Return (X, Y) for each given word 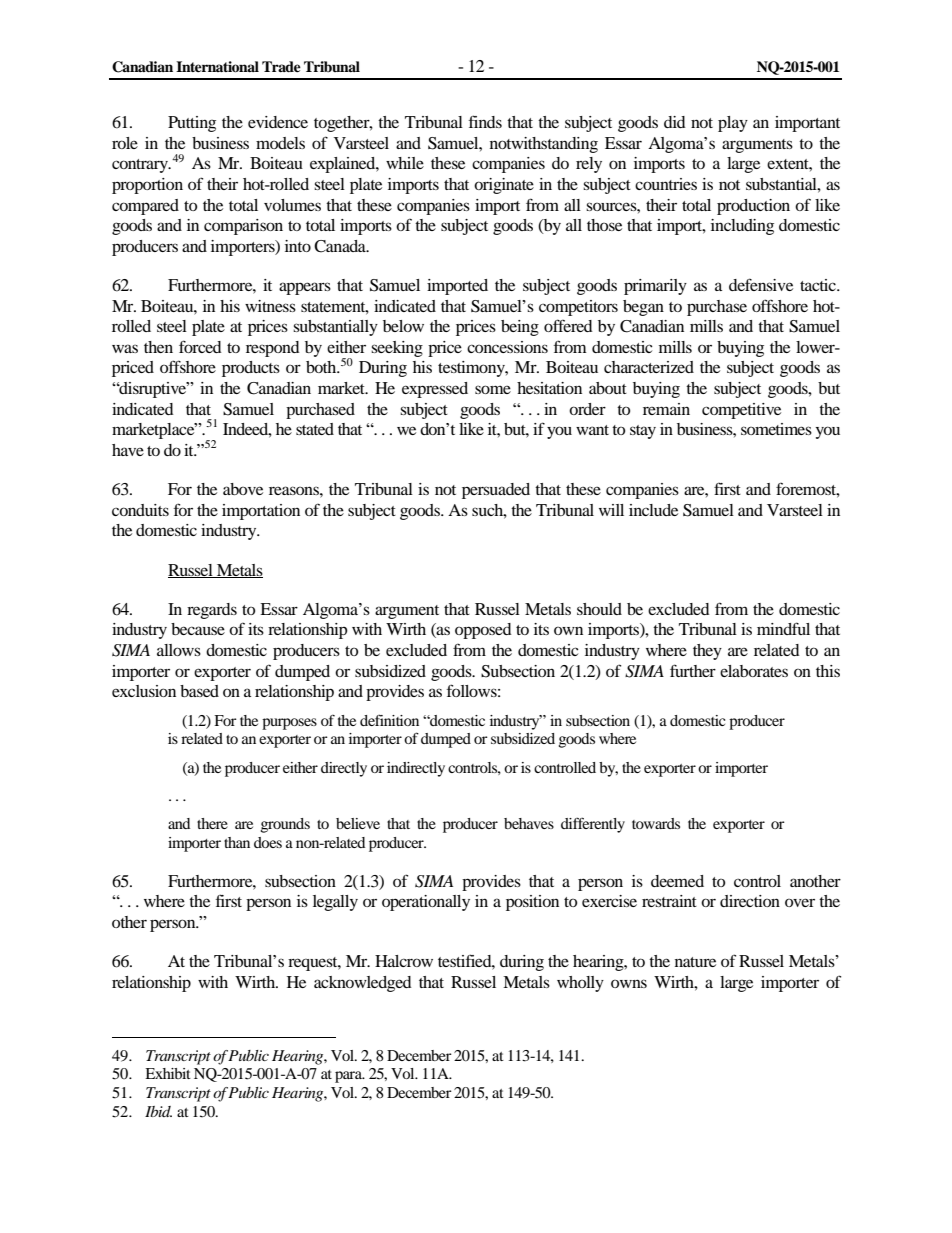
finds (485, 121)
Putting (192, 124)
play (733, 124)
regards (212, 611)
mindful (783, 628)
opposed (483, 631)
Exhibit (168, 1073)
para (349, 1077)
